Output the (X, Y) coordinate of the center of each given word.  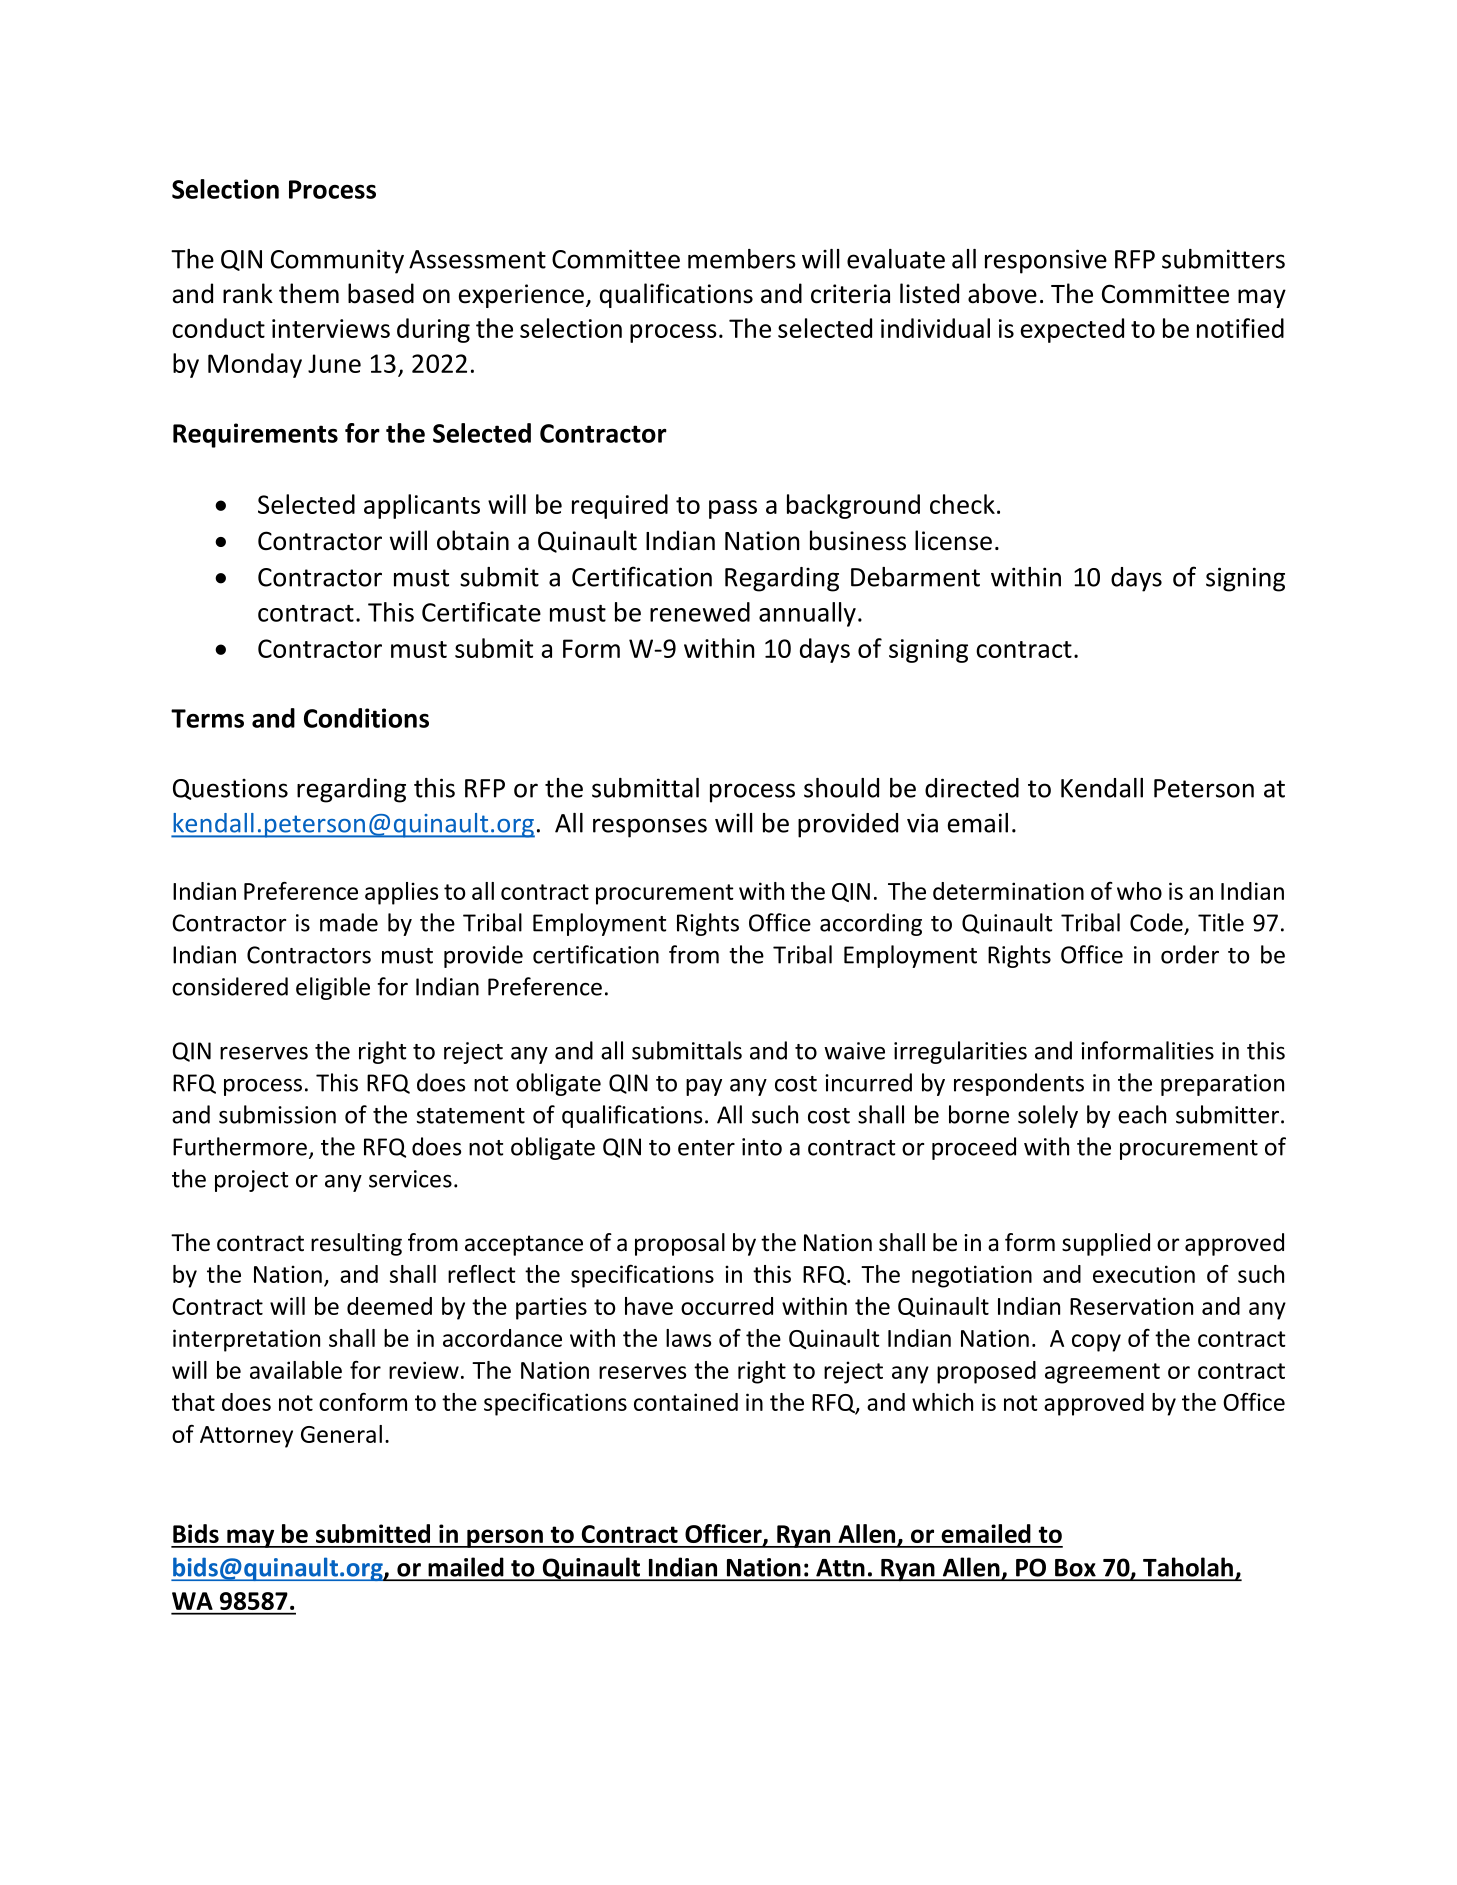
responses (650, 828)
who (1139, 891)
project (251, 1181)
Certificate (481, 612)
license (953, 540)
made (349, 922)
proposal (680, 1244)
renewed (700, 612)
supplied (1106, 1244)
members (742, 259)
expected (1072, 330)
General (341, 1434)
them (309, 293)
